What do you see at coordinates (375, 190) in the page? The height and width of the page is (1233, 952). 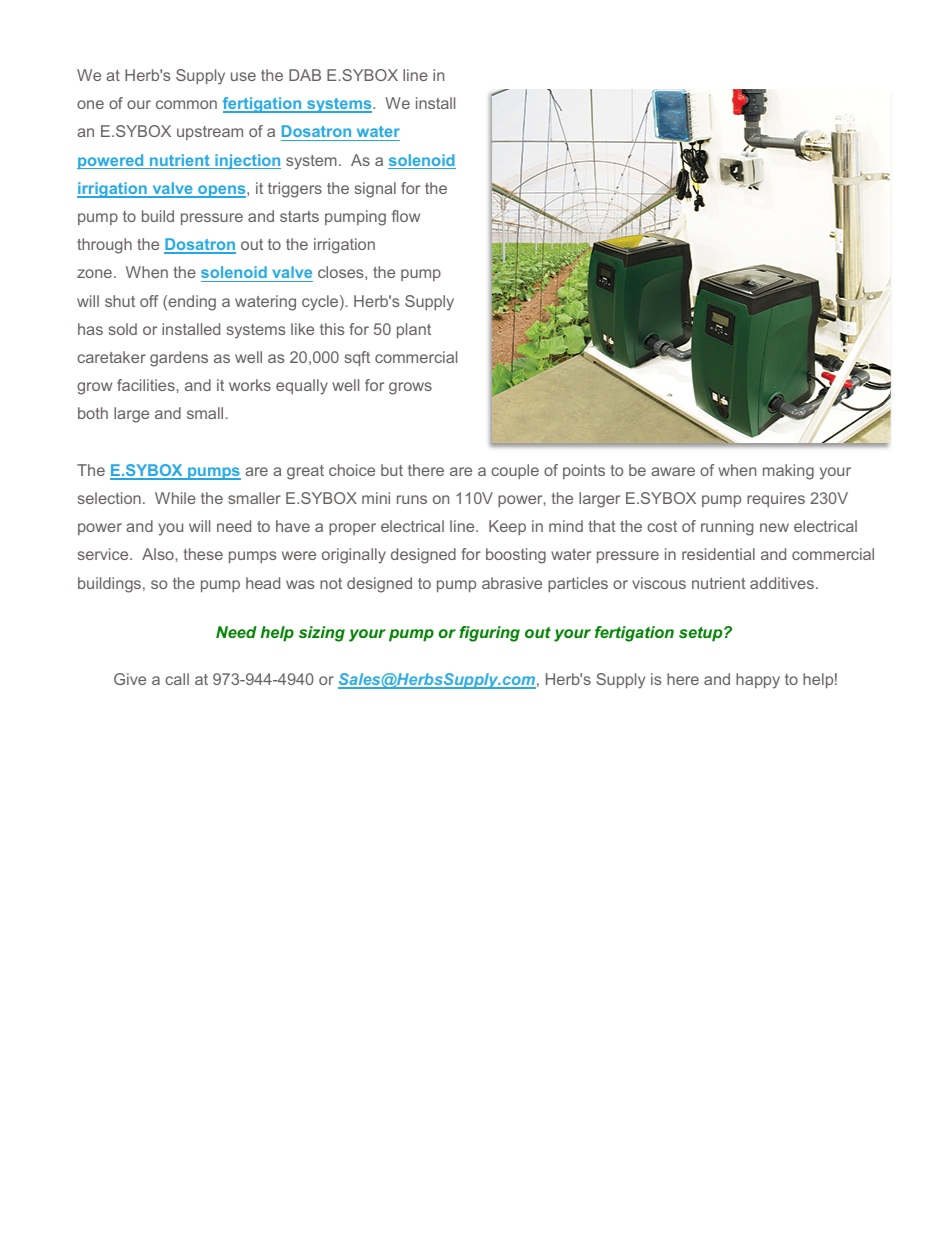 I see `signal` at bounding box center [375, 190].
